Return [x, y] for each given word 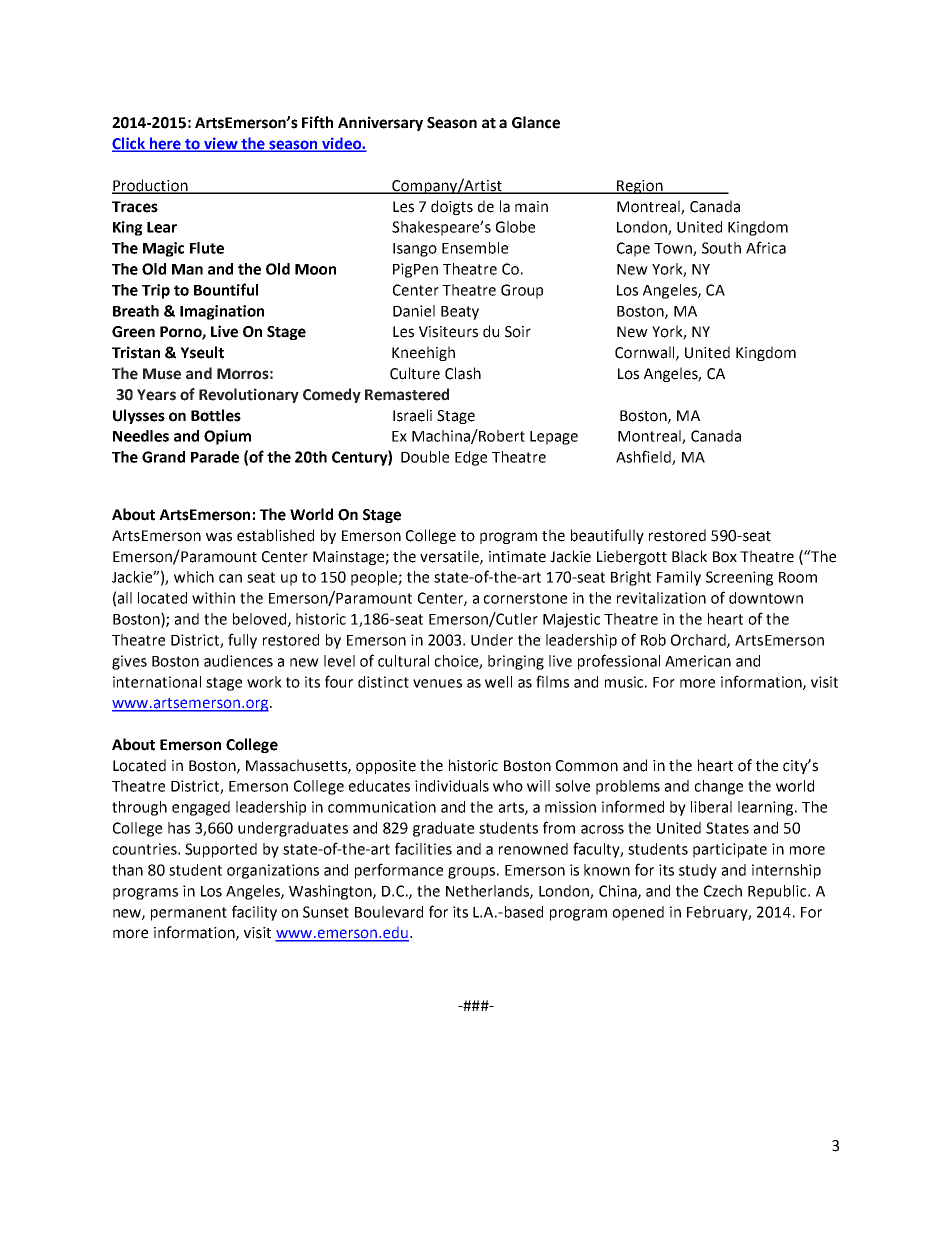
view [221, 145]
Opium [227, 437]
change [718, 787]
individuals [452, 786]
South [721, 248]
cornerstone [525, 598]
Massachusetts [297, 766]
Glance [536, 122]
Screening [739, 578]
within [213, 598]
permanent [189, 914]
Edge [471, 458]
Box [725, 557]
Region [640, 187]
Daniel [414, 311]
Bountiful [226, 289]
